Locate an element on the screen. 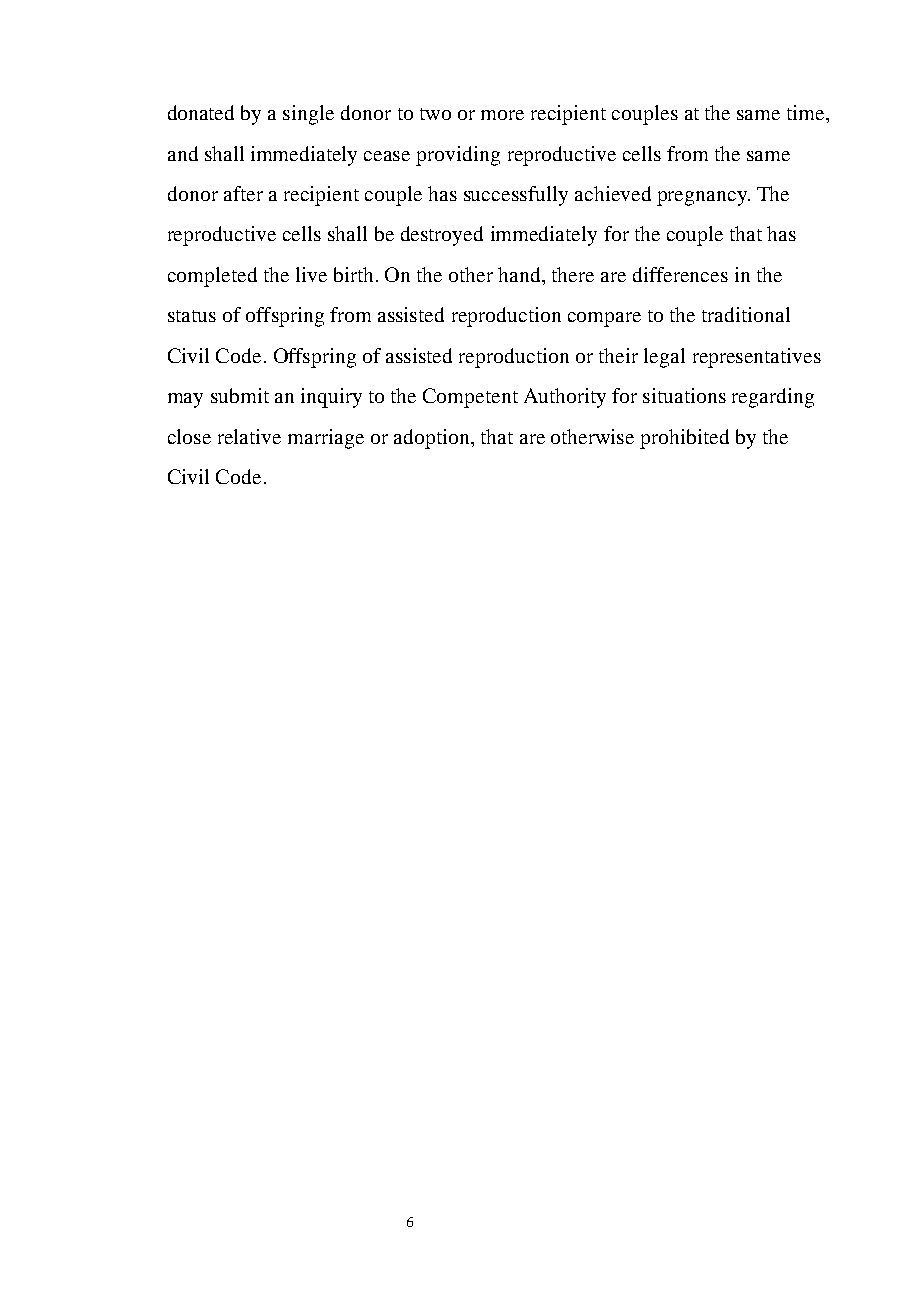 The width and height of the screenshot is (924, 1308). prohibited is located at coordinates (684, 439).
